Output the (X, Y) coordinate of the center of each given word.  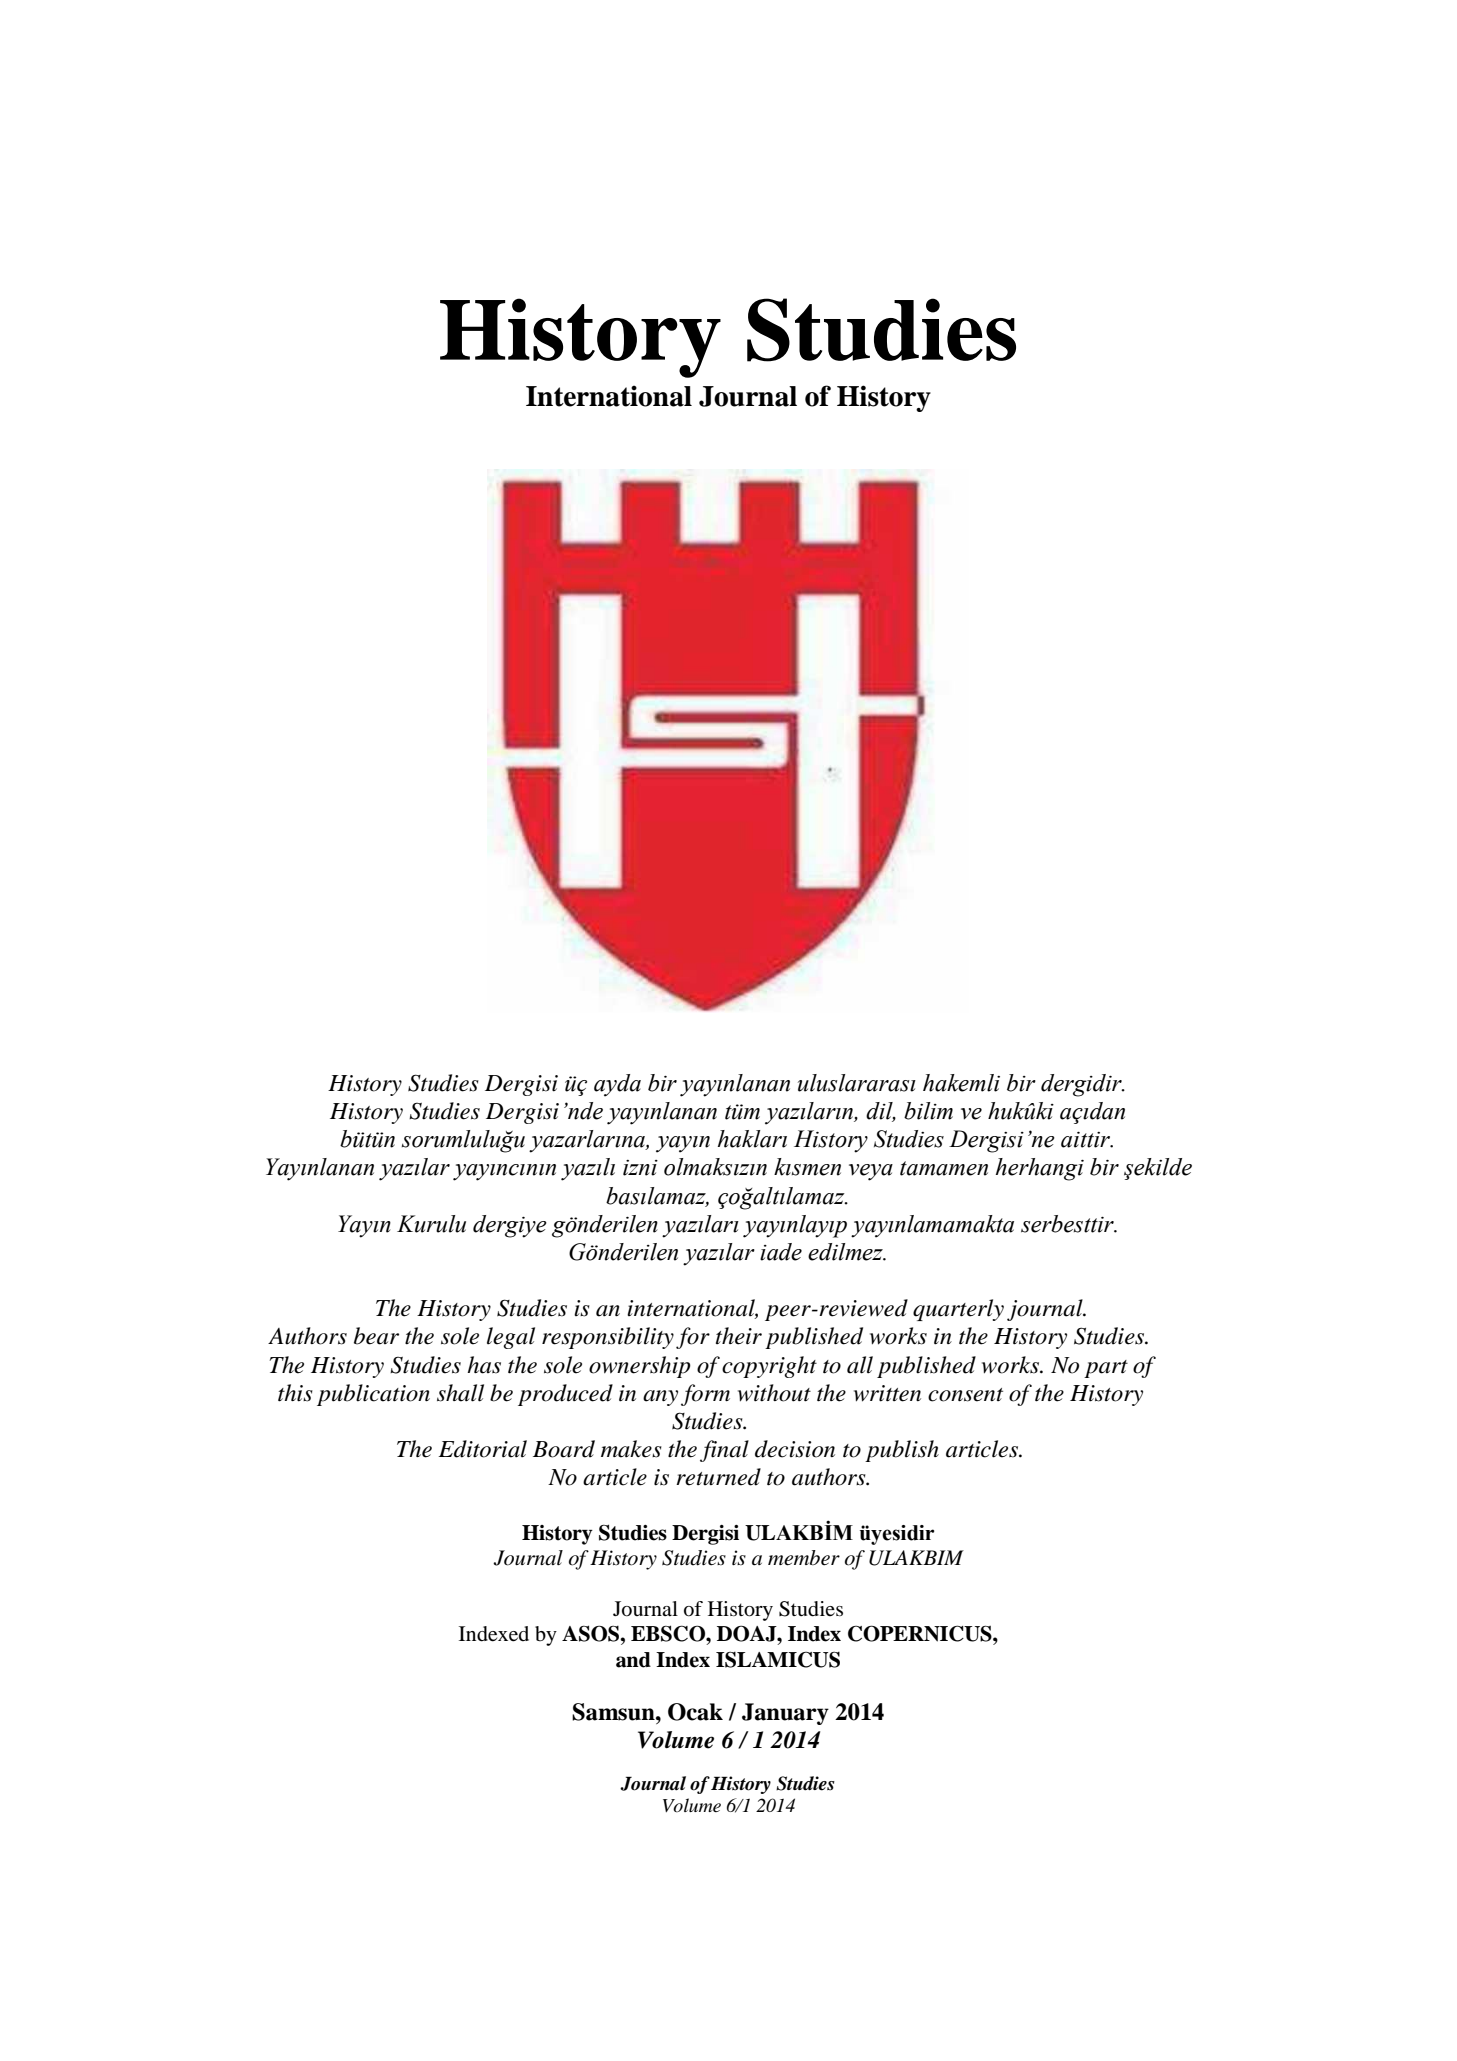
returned (718, 1477)
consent (965, 1395)
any (660, 1398)
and (633, 1660)
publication (373, 1395)
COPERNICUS (921, 1633)
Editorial (482, 1449)
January (785, 1714)
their (739, 1336)
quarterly (958, 1310)
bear (376, 1336)
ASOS (592, 1633)
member (804, 1558)
